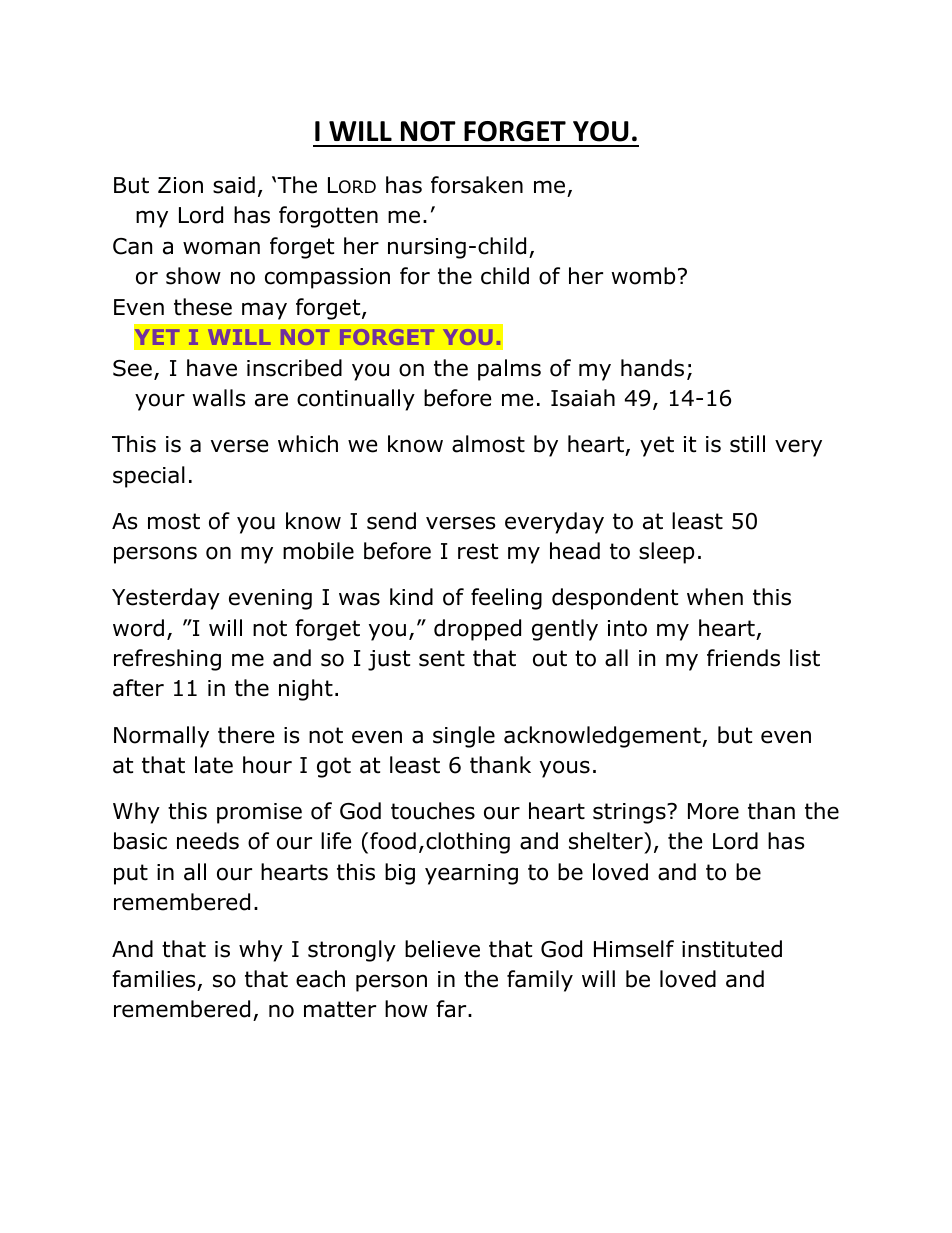  What do you see at coordinates (452, 1009) in the page?
I see `far` at bounding box center [452, 1009].
